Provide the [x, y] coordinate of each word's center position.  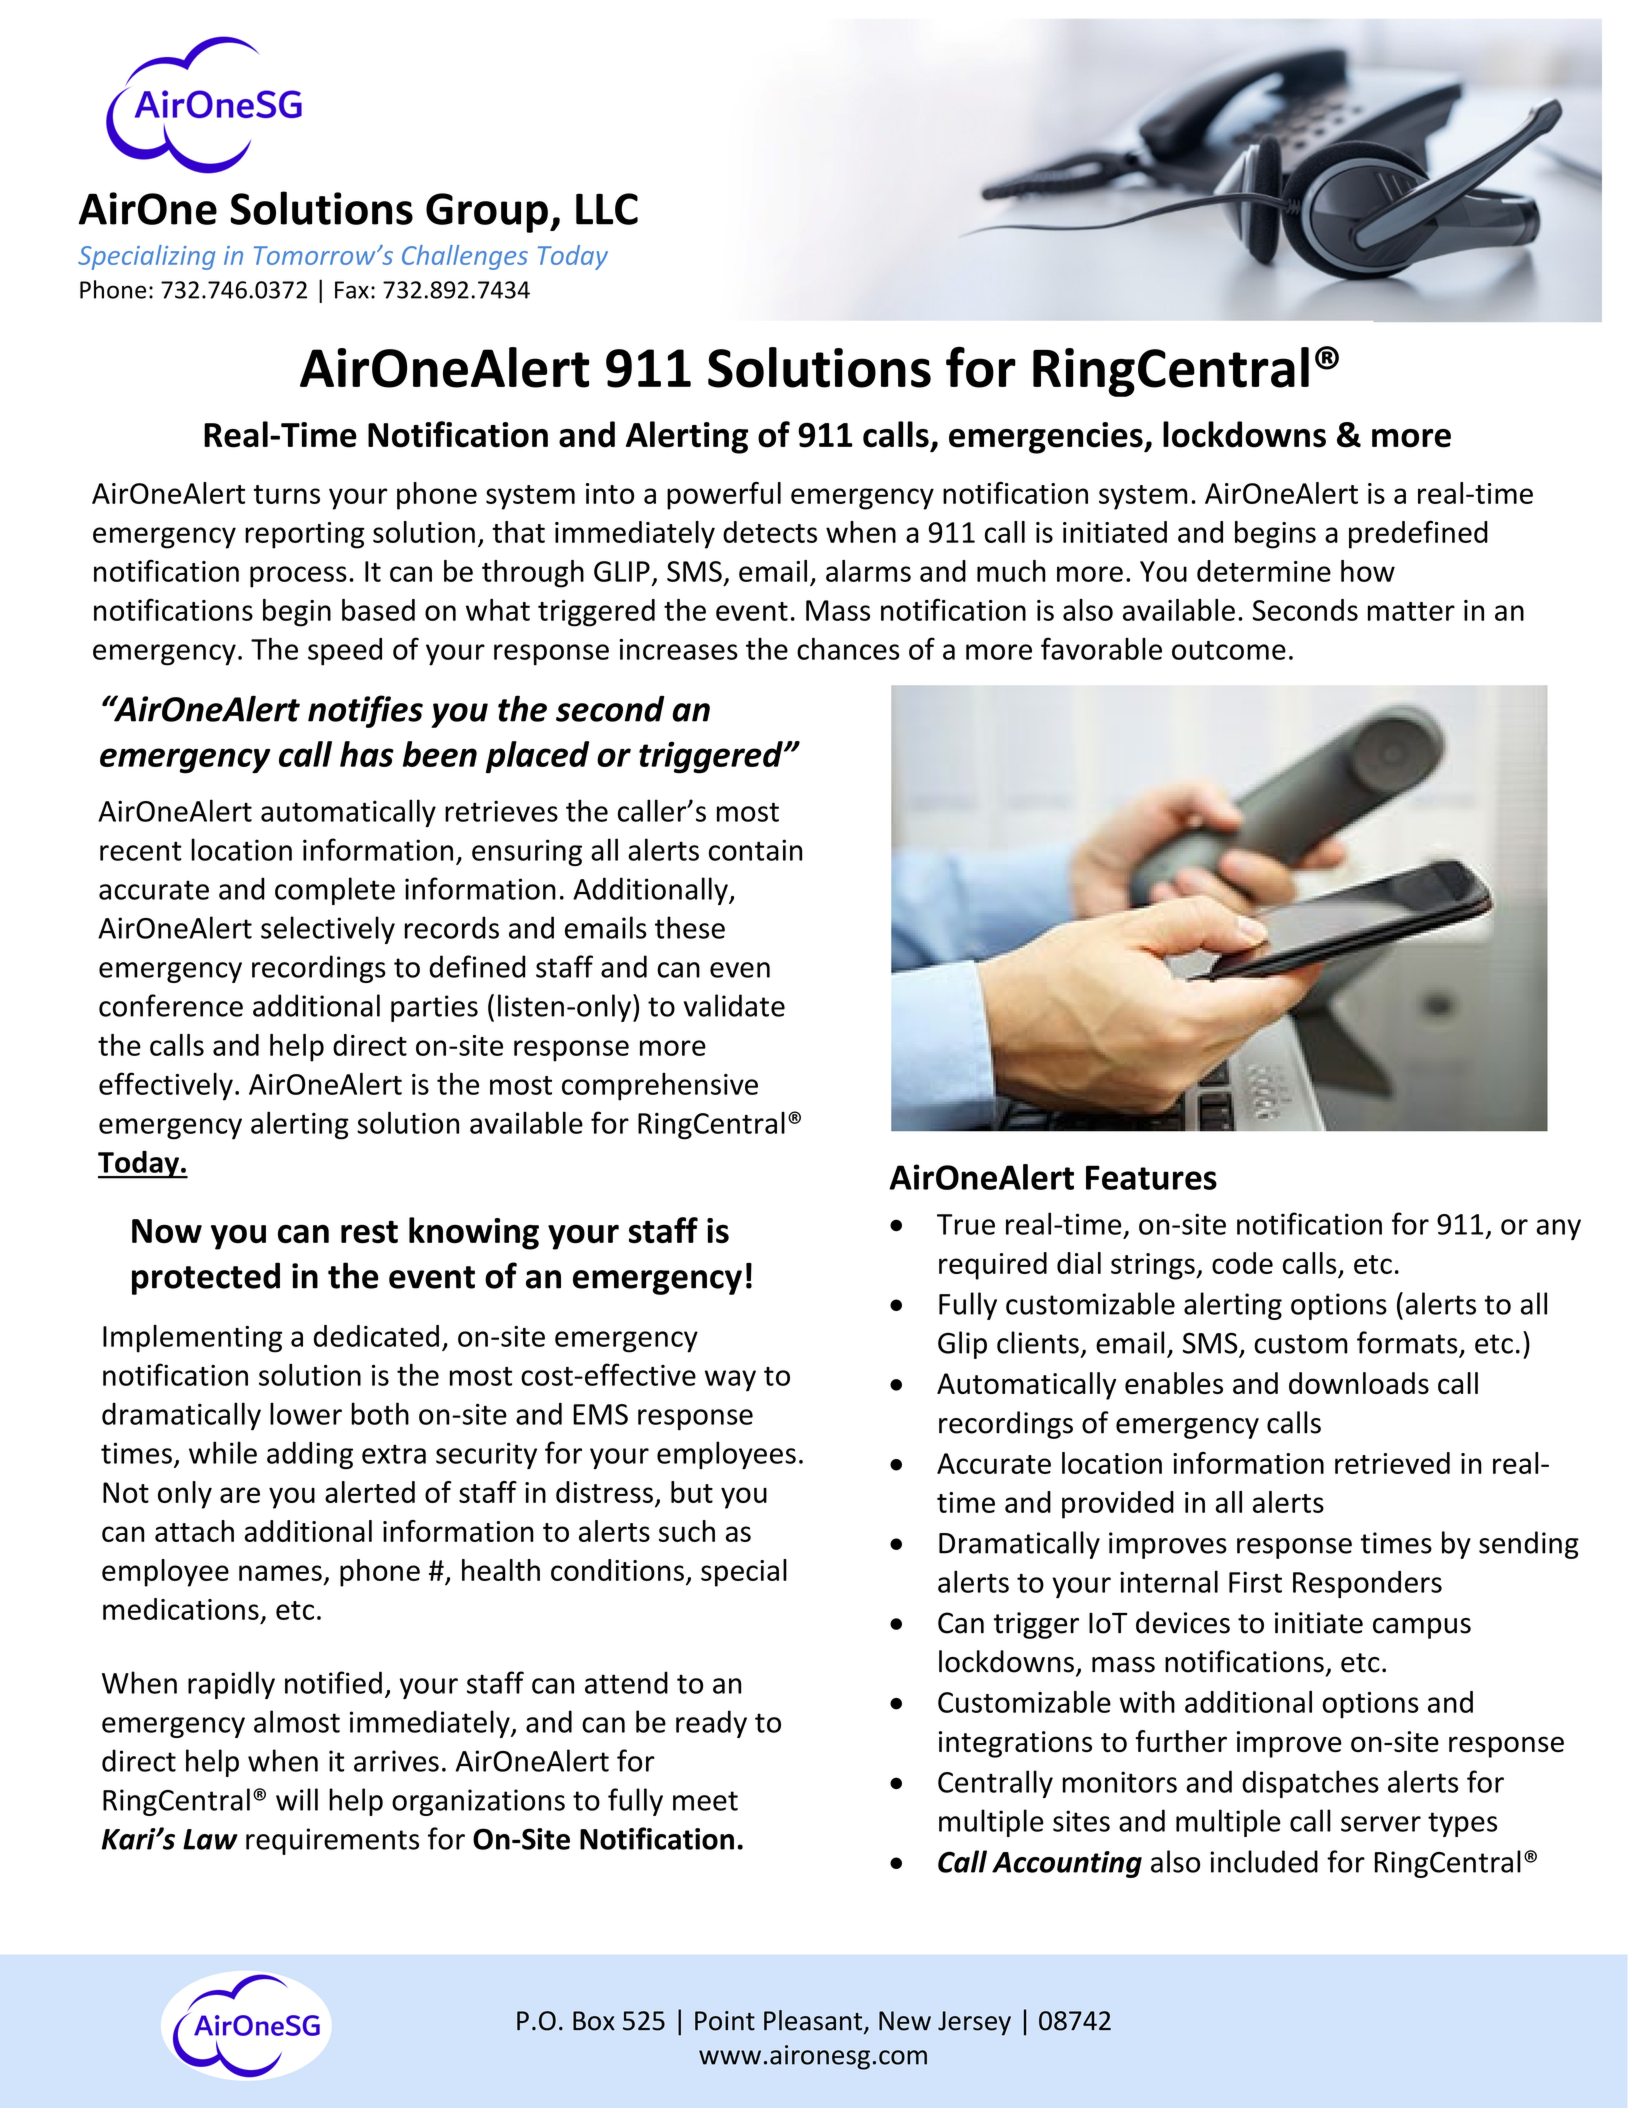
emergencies [1047, 438]
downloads [1359, 1383]
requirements [332, 1841]
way [730, 1381]
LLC [607, 209]
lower [306, 1413]
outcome [1229, 650]
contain [755, 850]
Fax [352, 290]
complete [335, 891]
